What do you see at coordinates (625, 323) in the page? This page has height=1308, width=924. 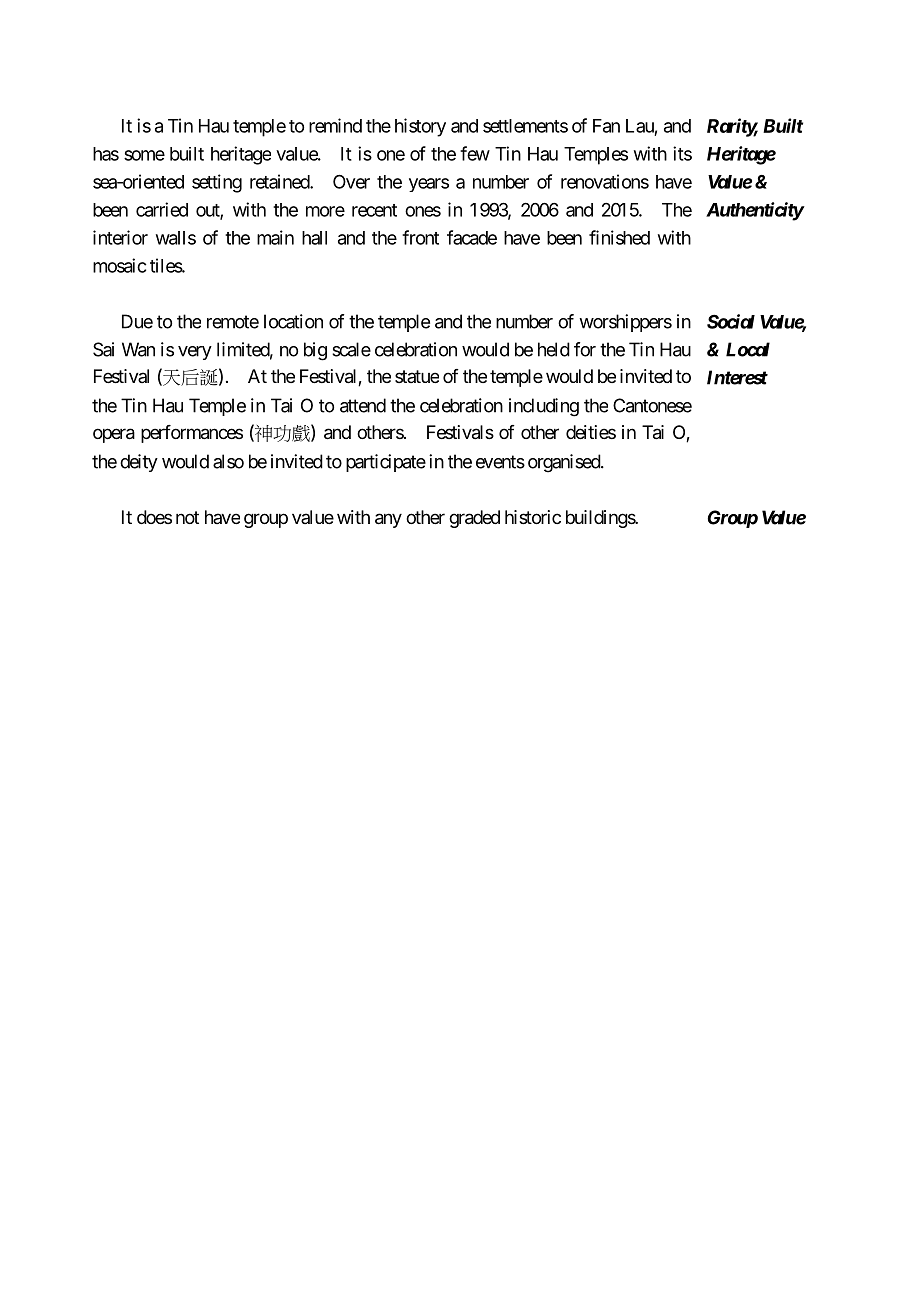 I see `worshippers` at bounding box center [625, 323].
